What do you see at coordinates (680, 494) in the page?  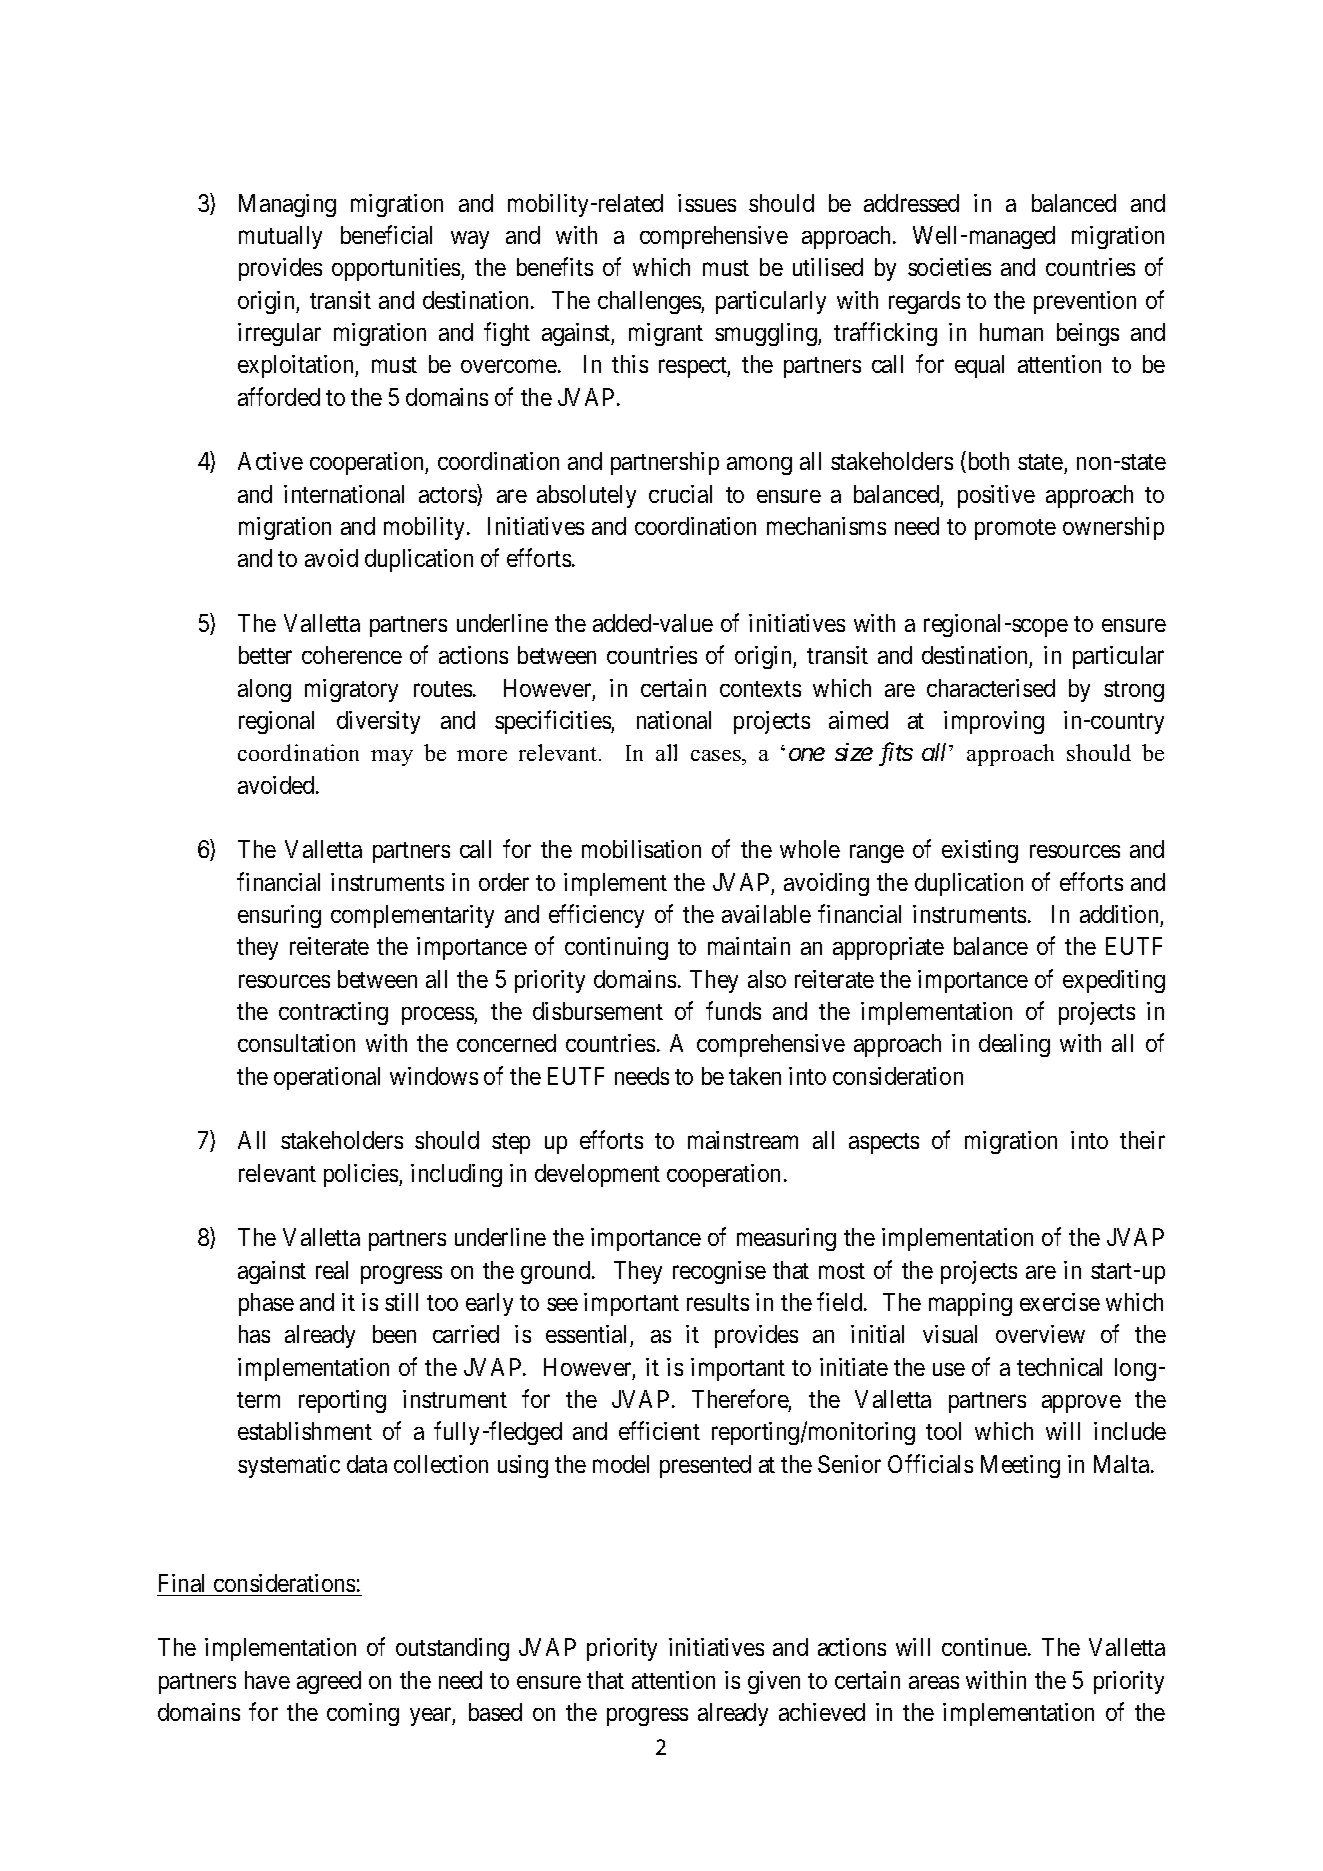 I see `crucial` at bounding box center [680, 494].
